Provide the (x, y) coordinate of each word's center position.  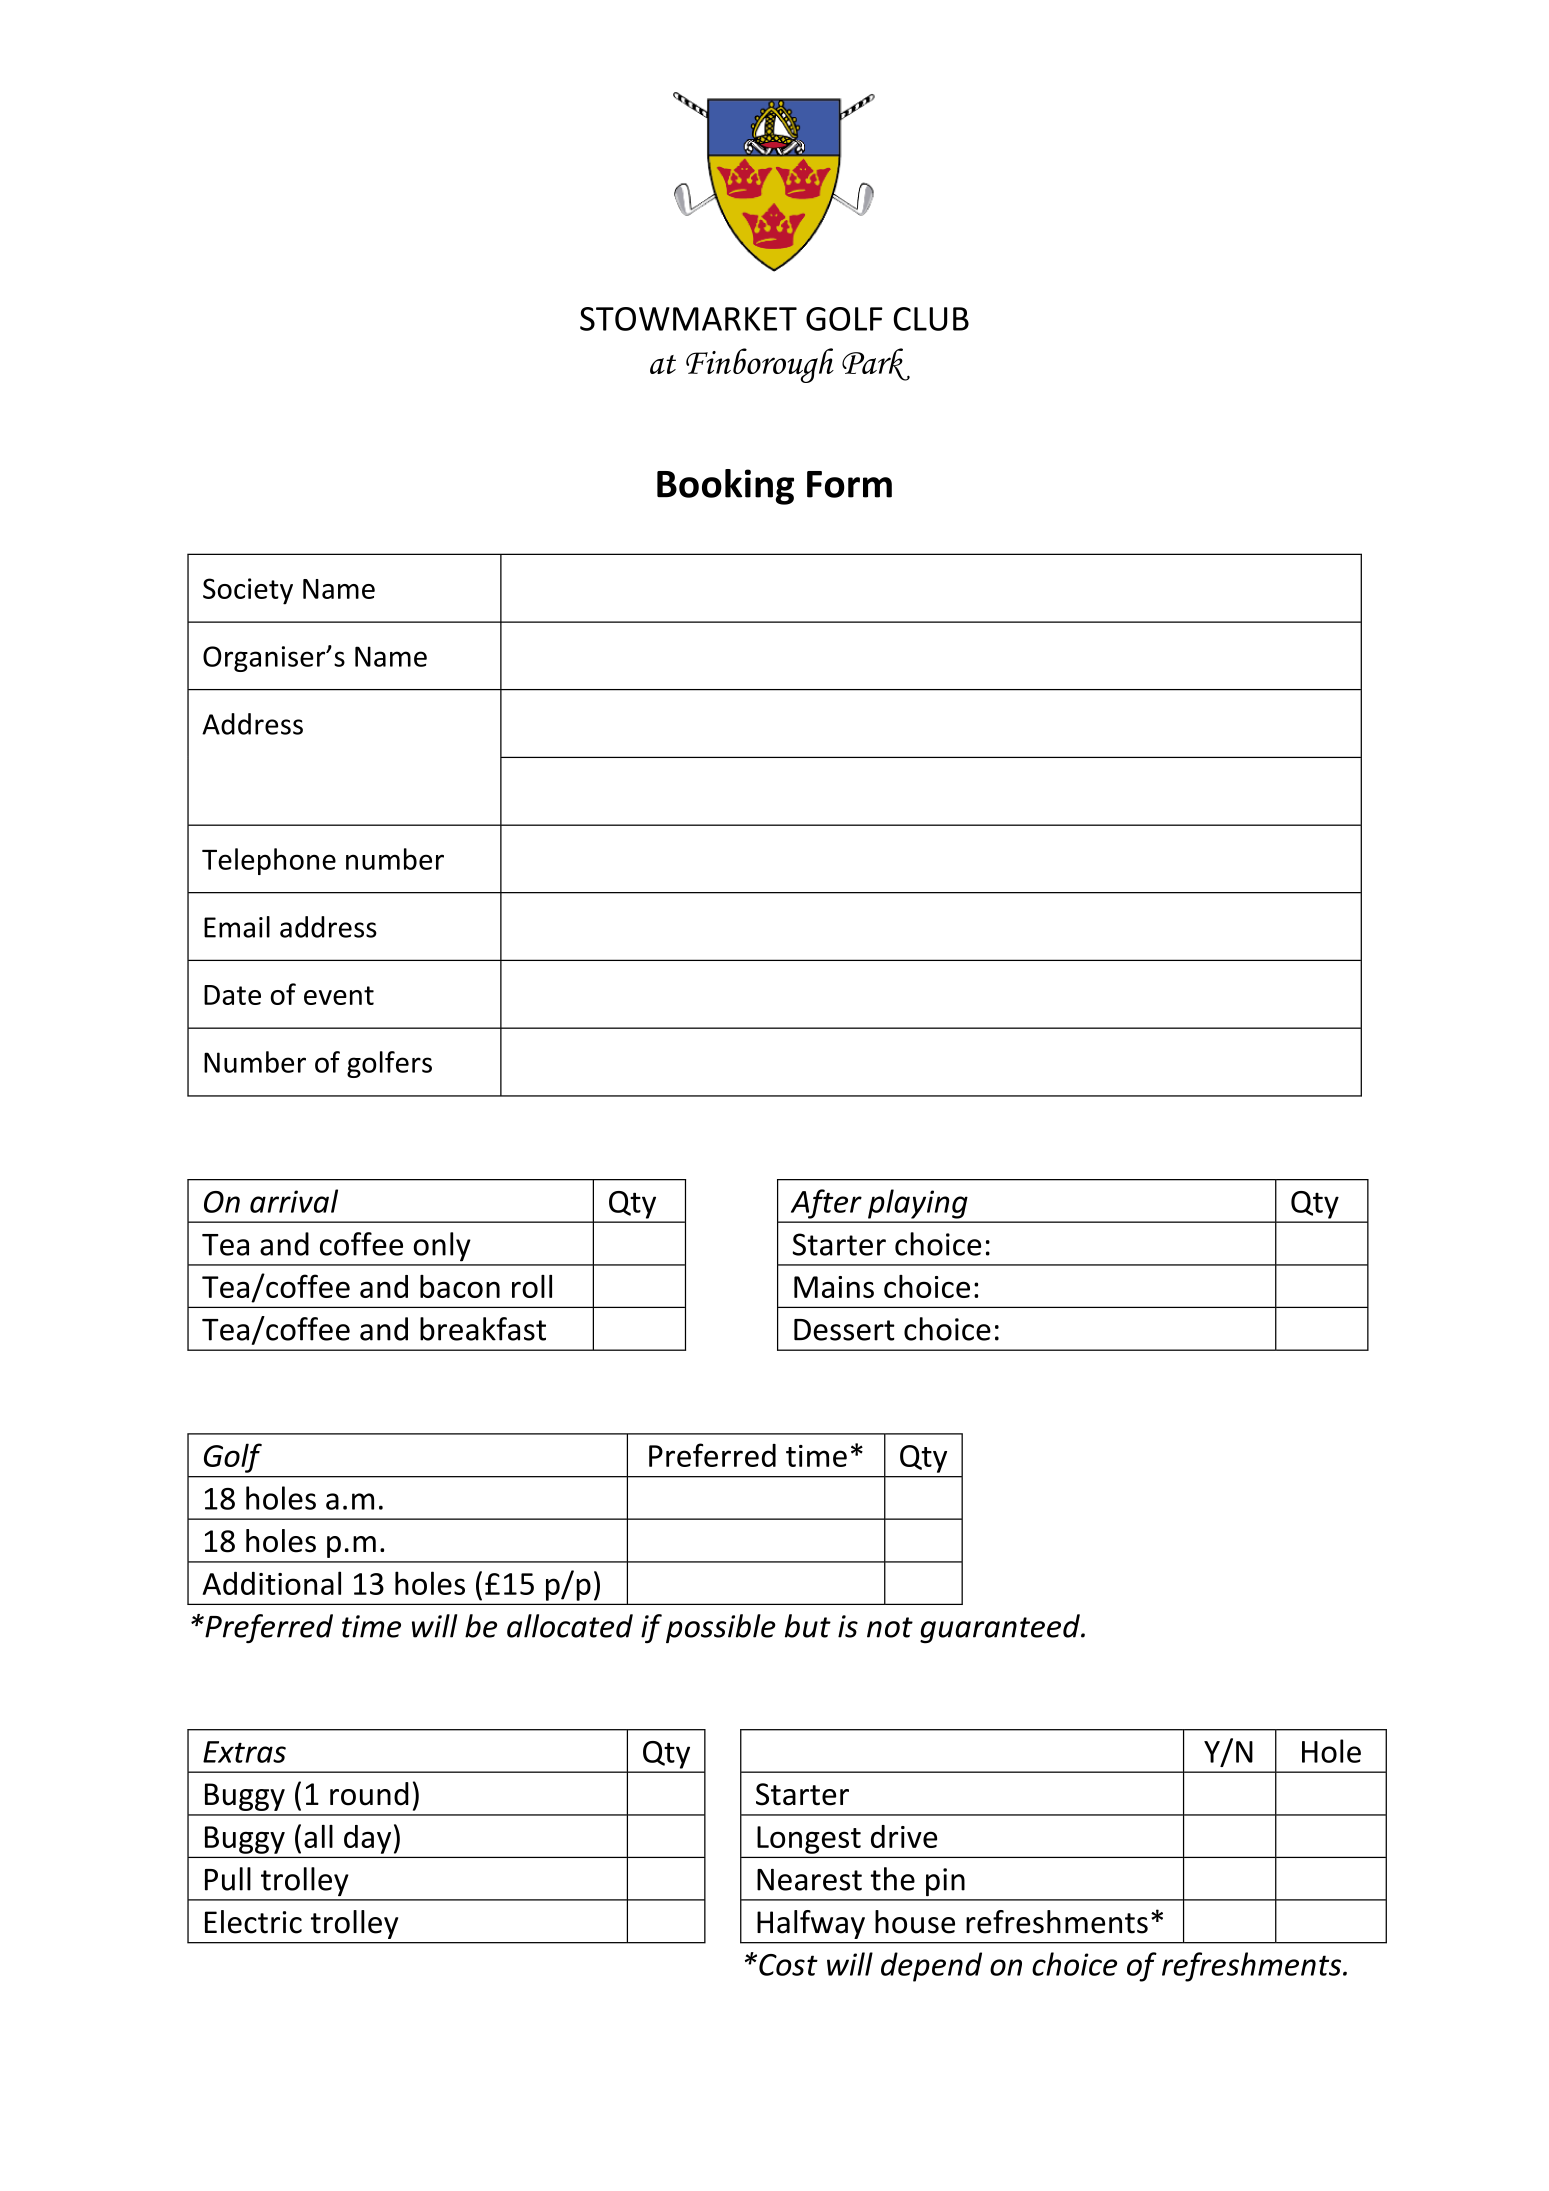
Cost (788, 1965)
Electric (253, 1922)
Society (248, 591)
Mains (834, 1287)
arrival (294, 1201)
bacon (460, 1286)
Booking (725, 487)
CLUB (931, 319)
